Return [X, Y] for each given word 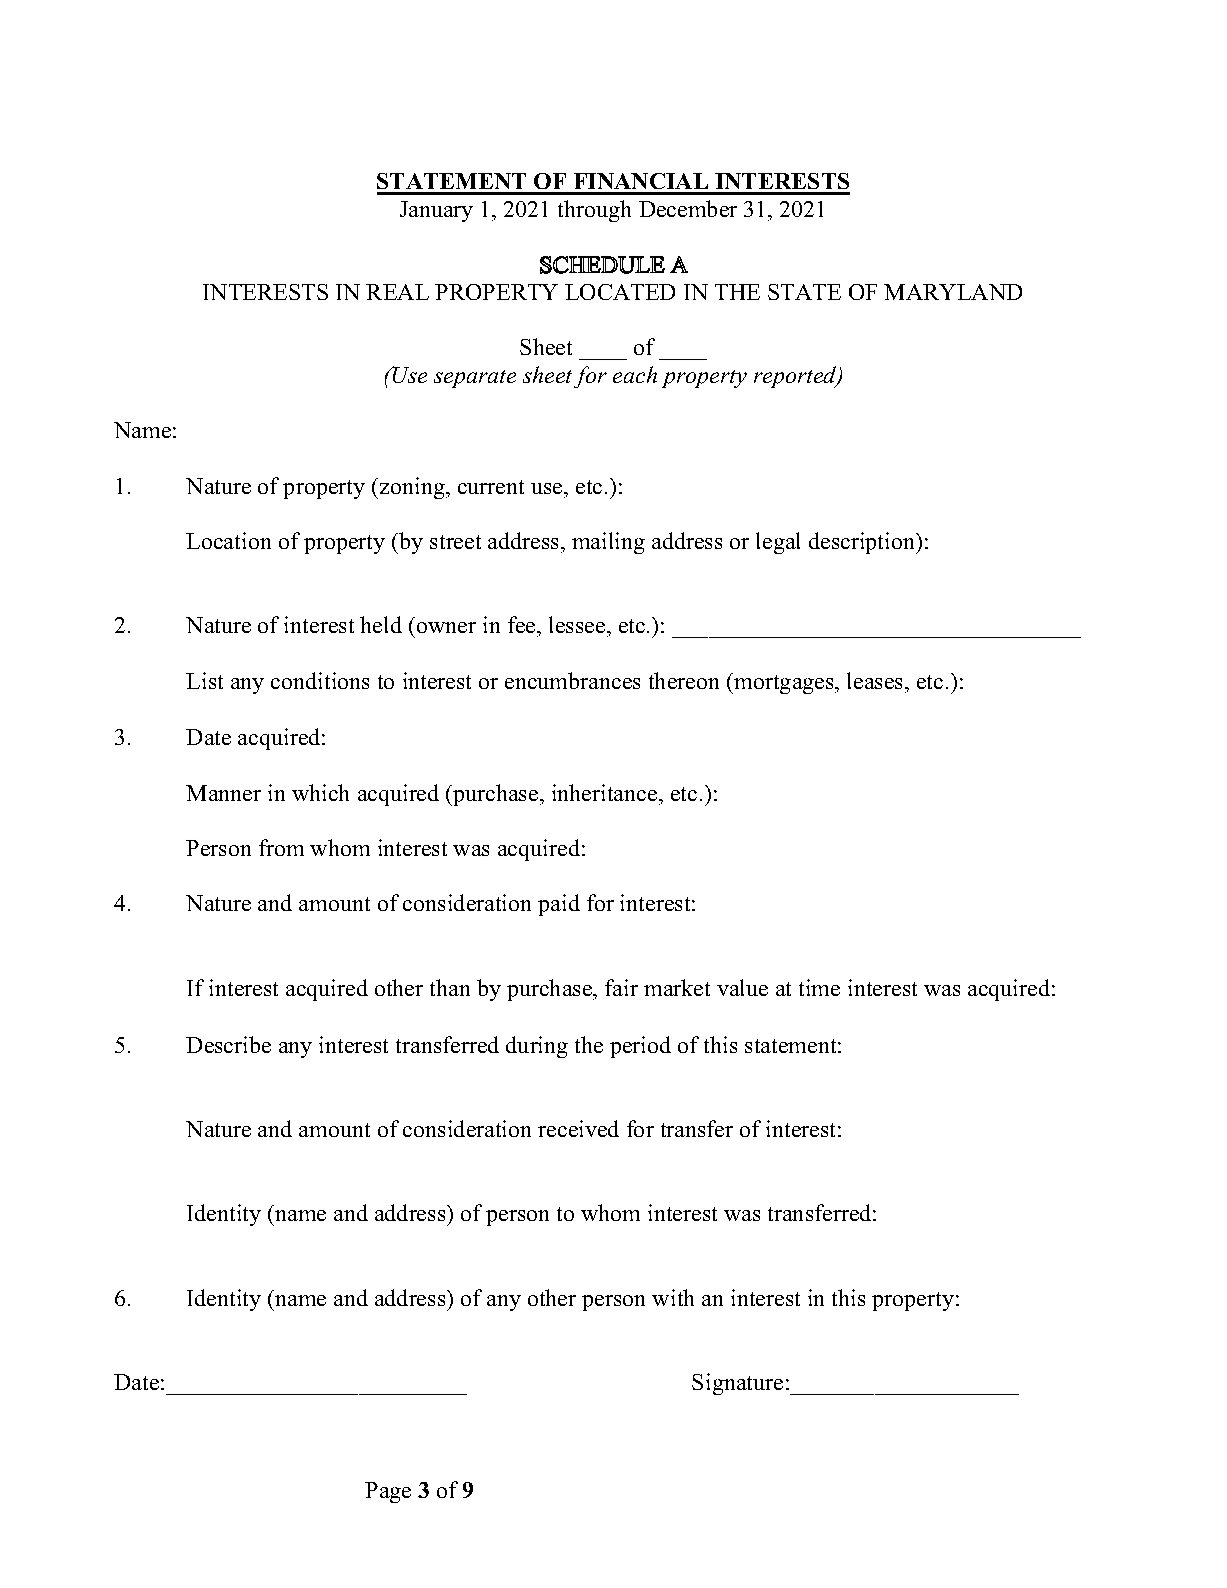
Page [388, 1492]
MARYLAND [953, 292]
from [281, 847]
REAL [397, 292]
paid [559, 905]
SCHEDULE [602, 265]
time [819, 987]
